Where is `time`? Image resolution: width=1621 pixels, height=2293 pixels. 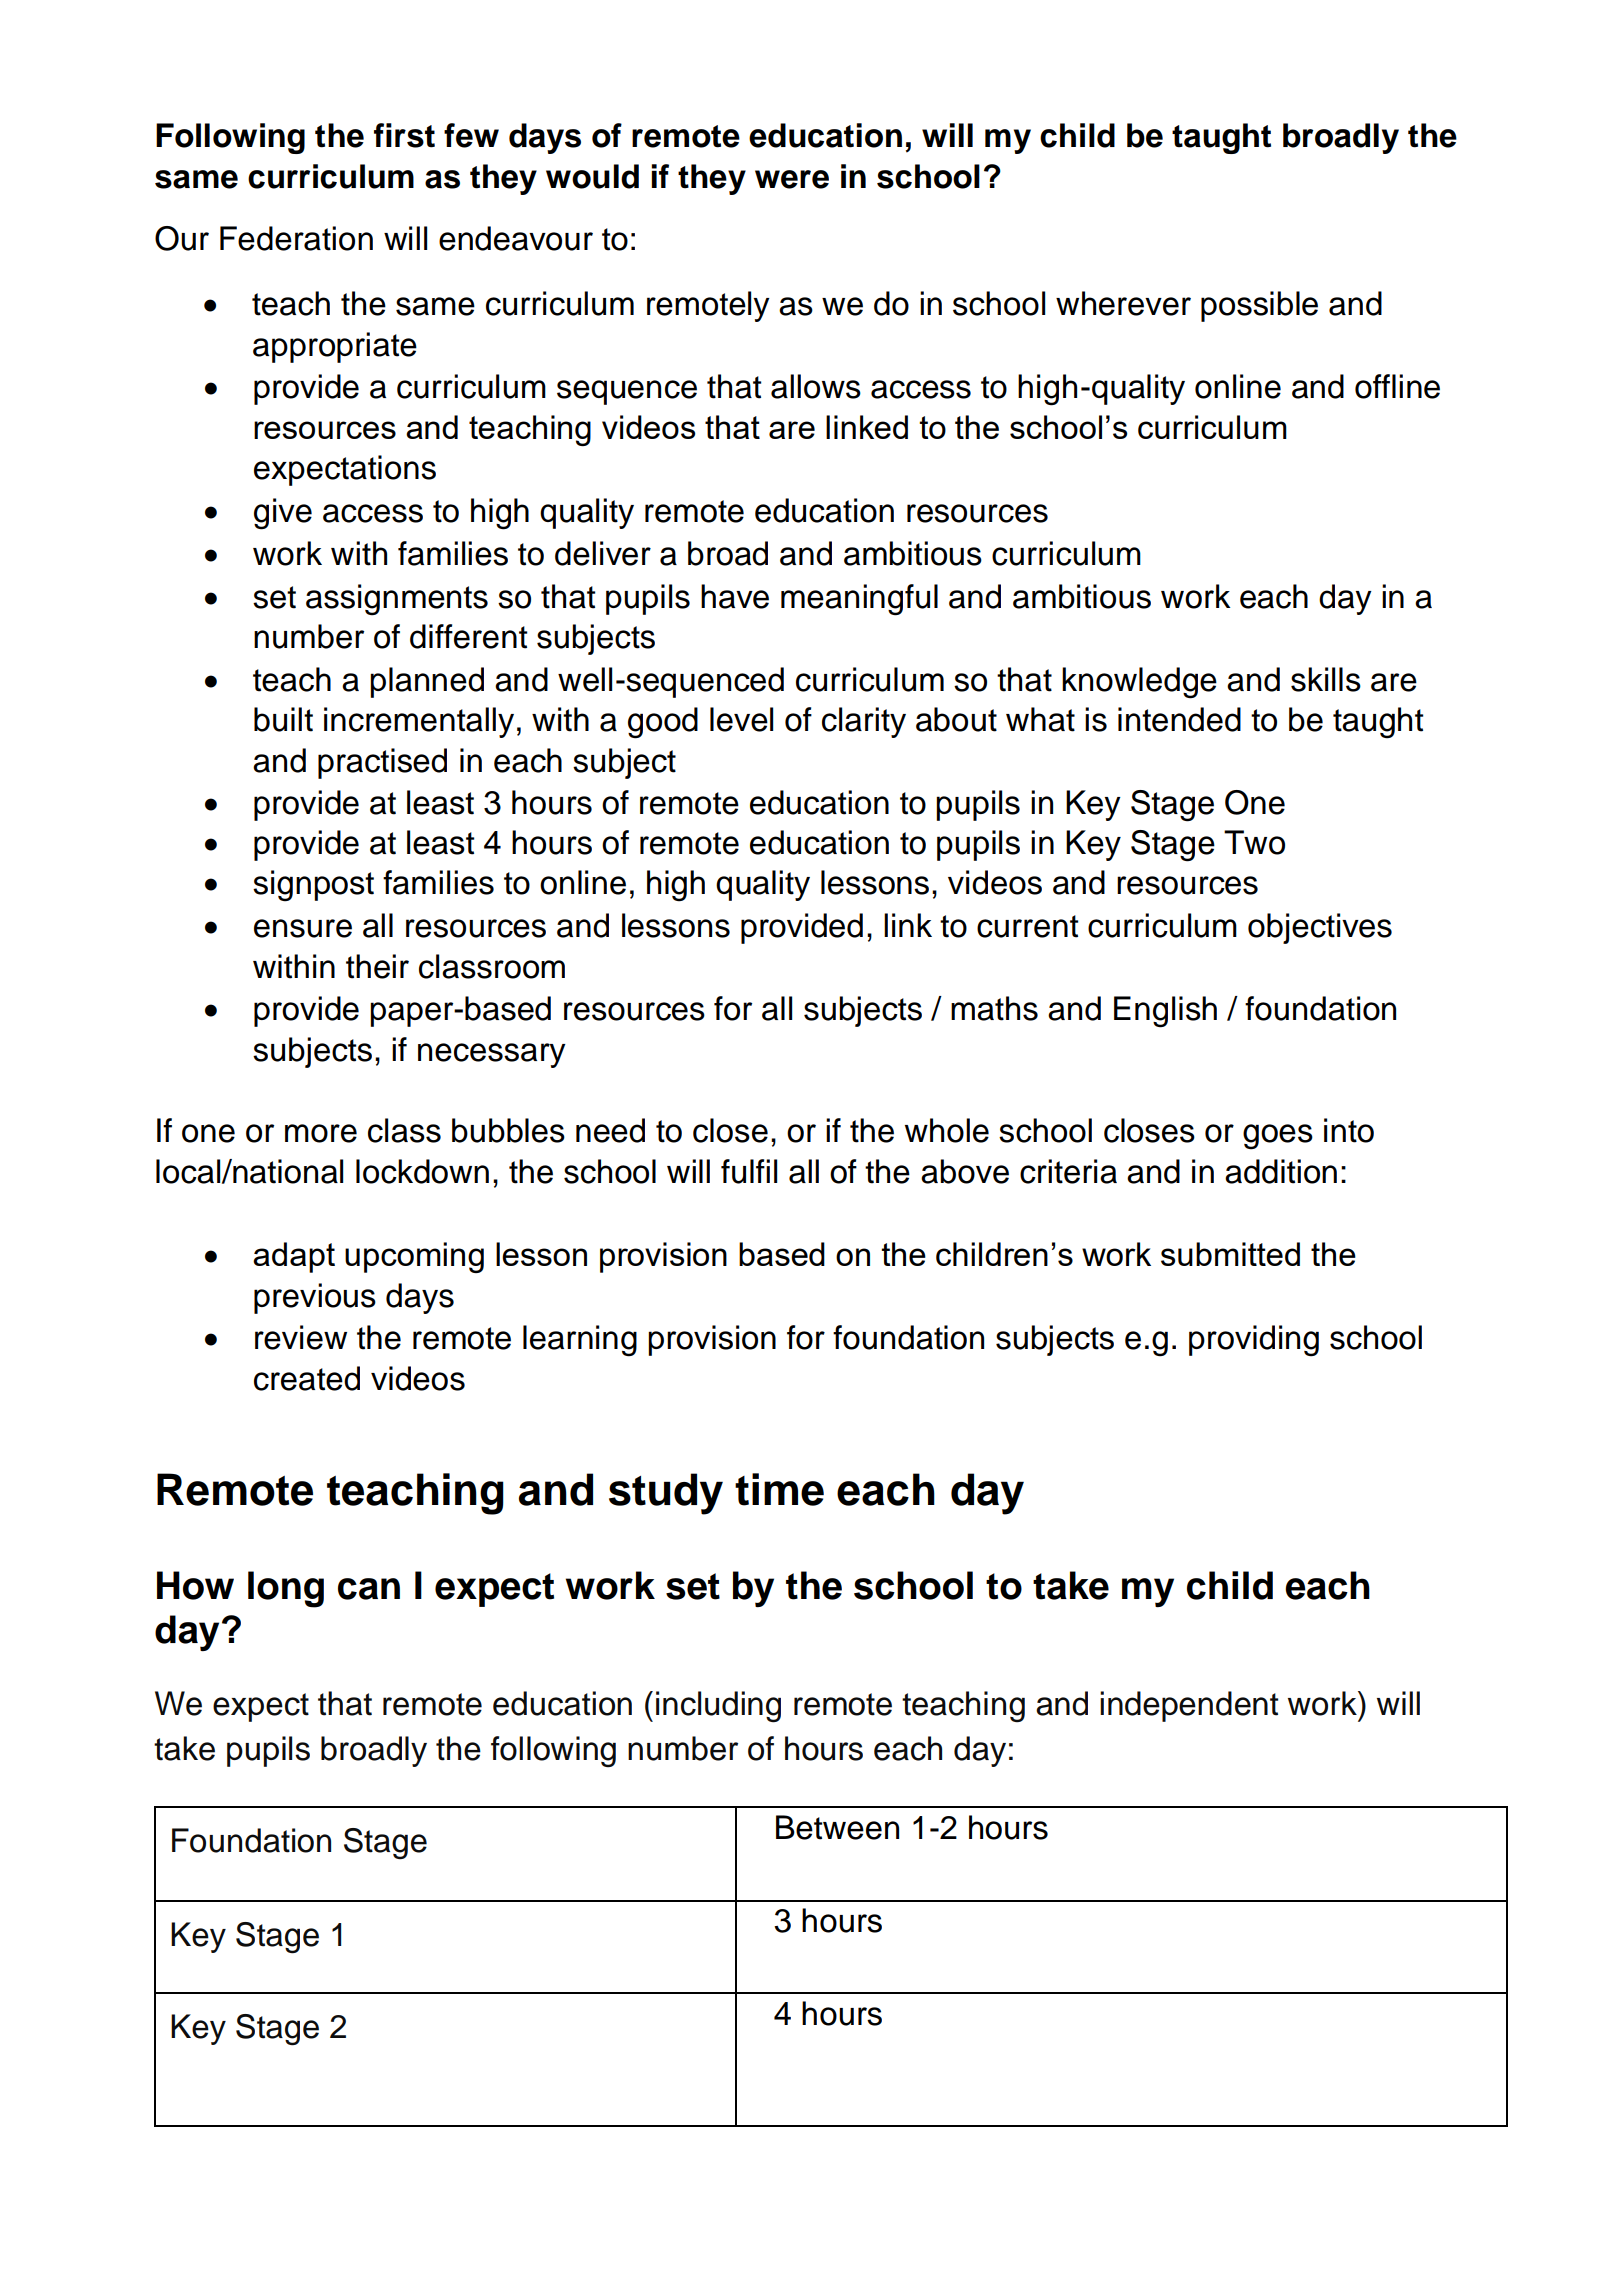
time is located at coordinates (779, 1489).
